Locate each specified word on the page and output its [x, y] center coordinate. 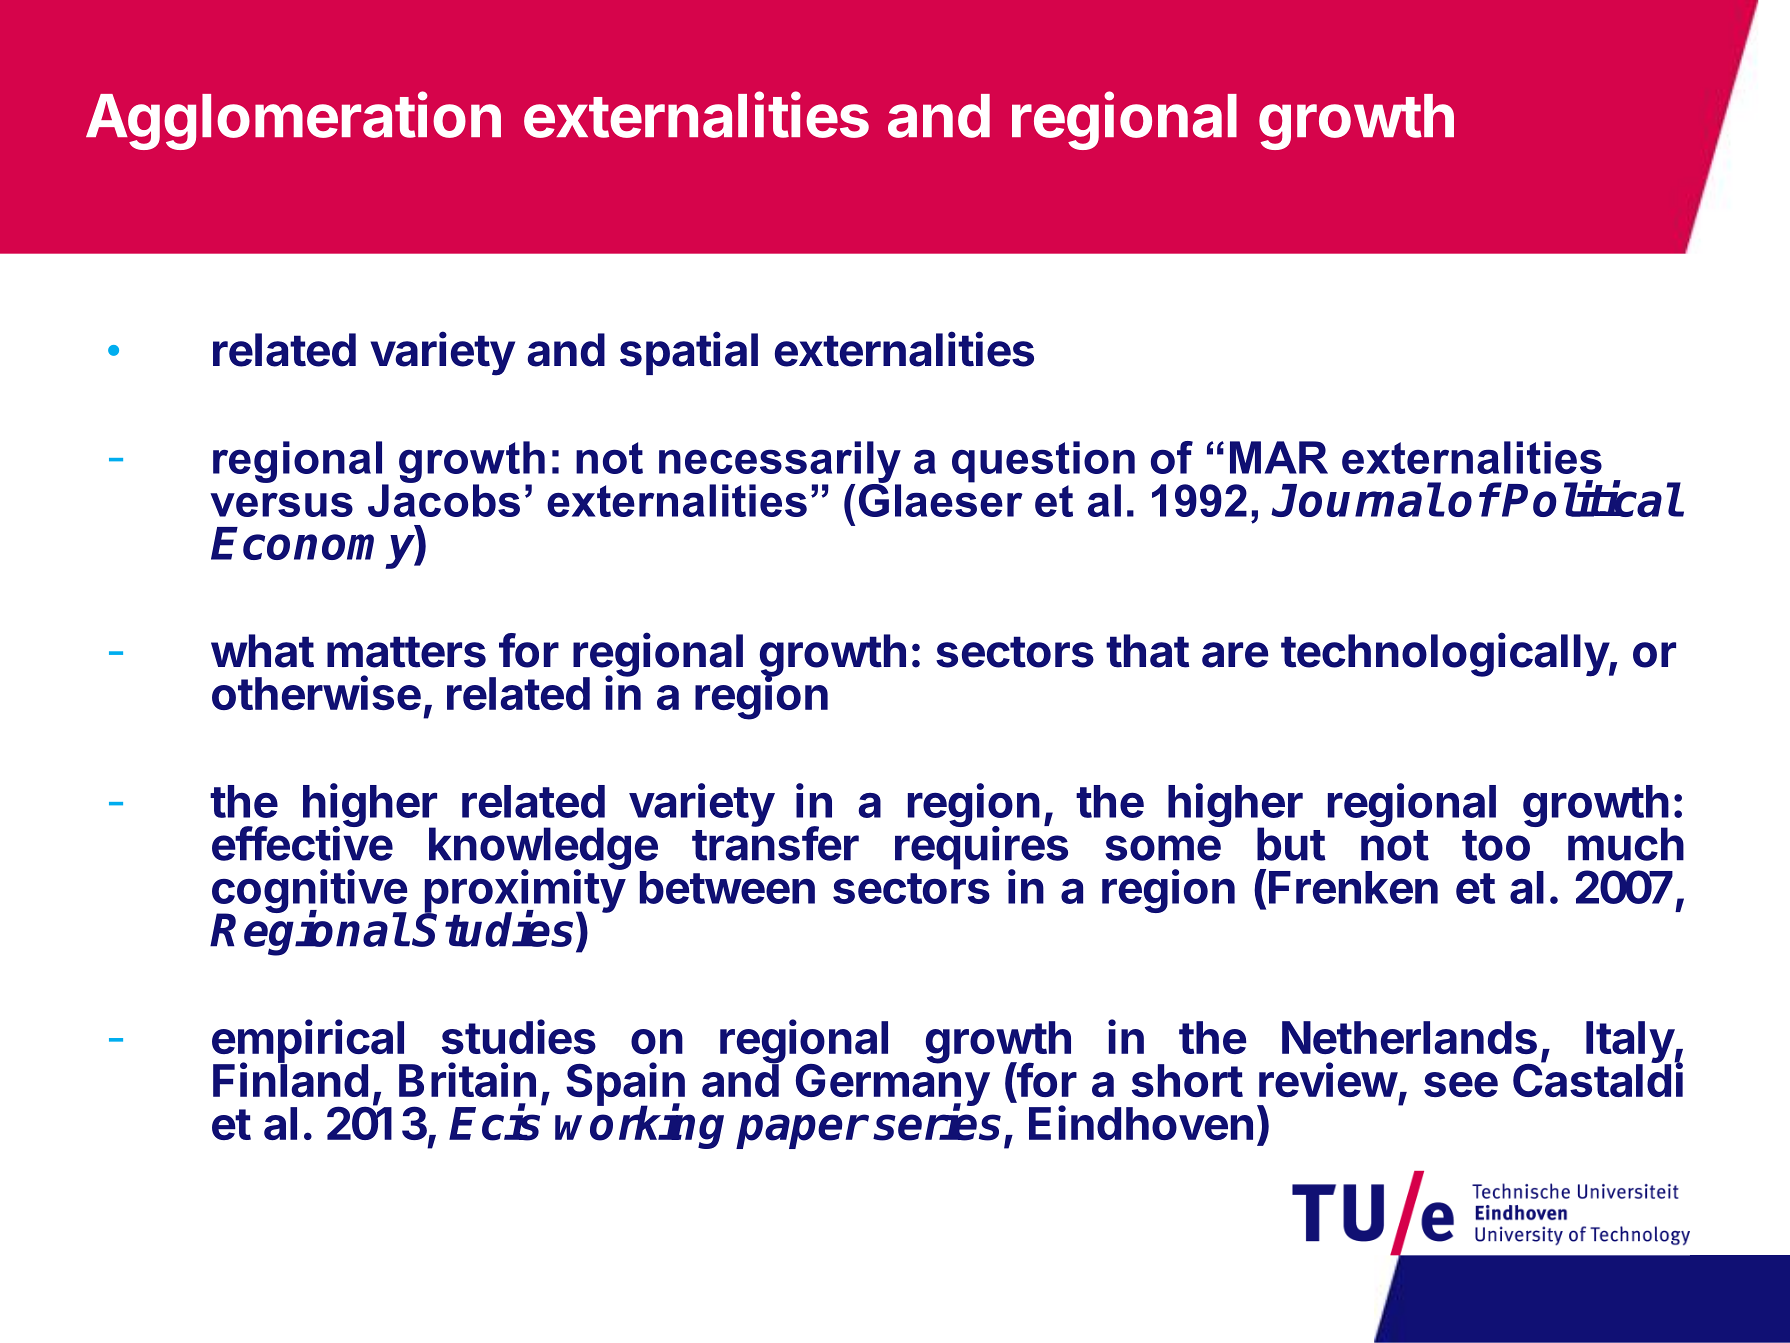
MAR [1279, 457]
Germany [893, 1085]
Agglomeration [293, 120]
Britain [467, 1079]
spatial [689, 353]
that [1147, 651]
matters [406, 652]
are [1235, 655]
